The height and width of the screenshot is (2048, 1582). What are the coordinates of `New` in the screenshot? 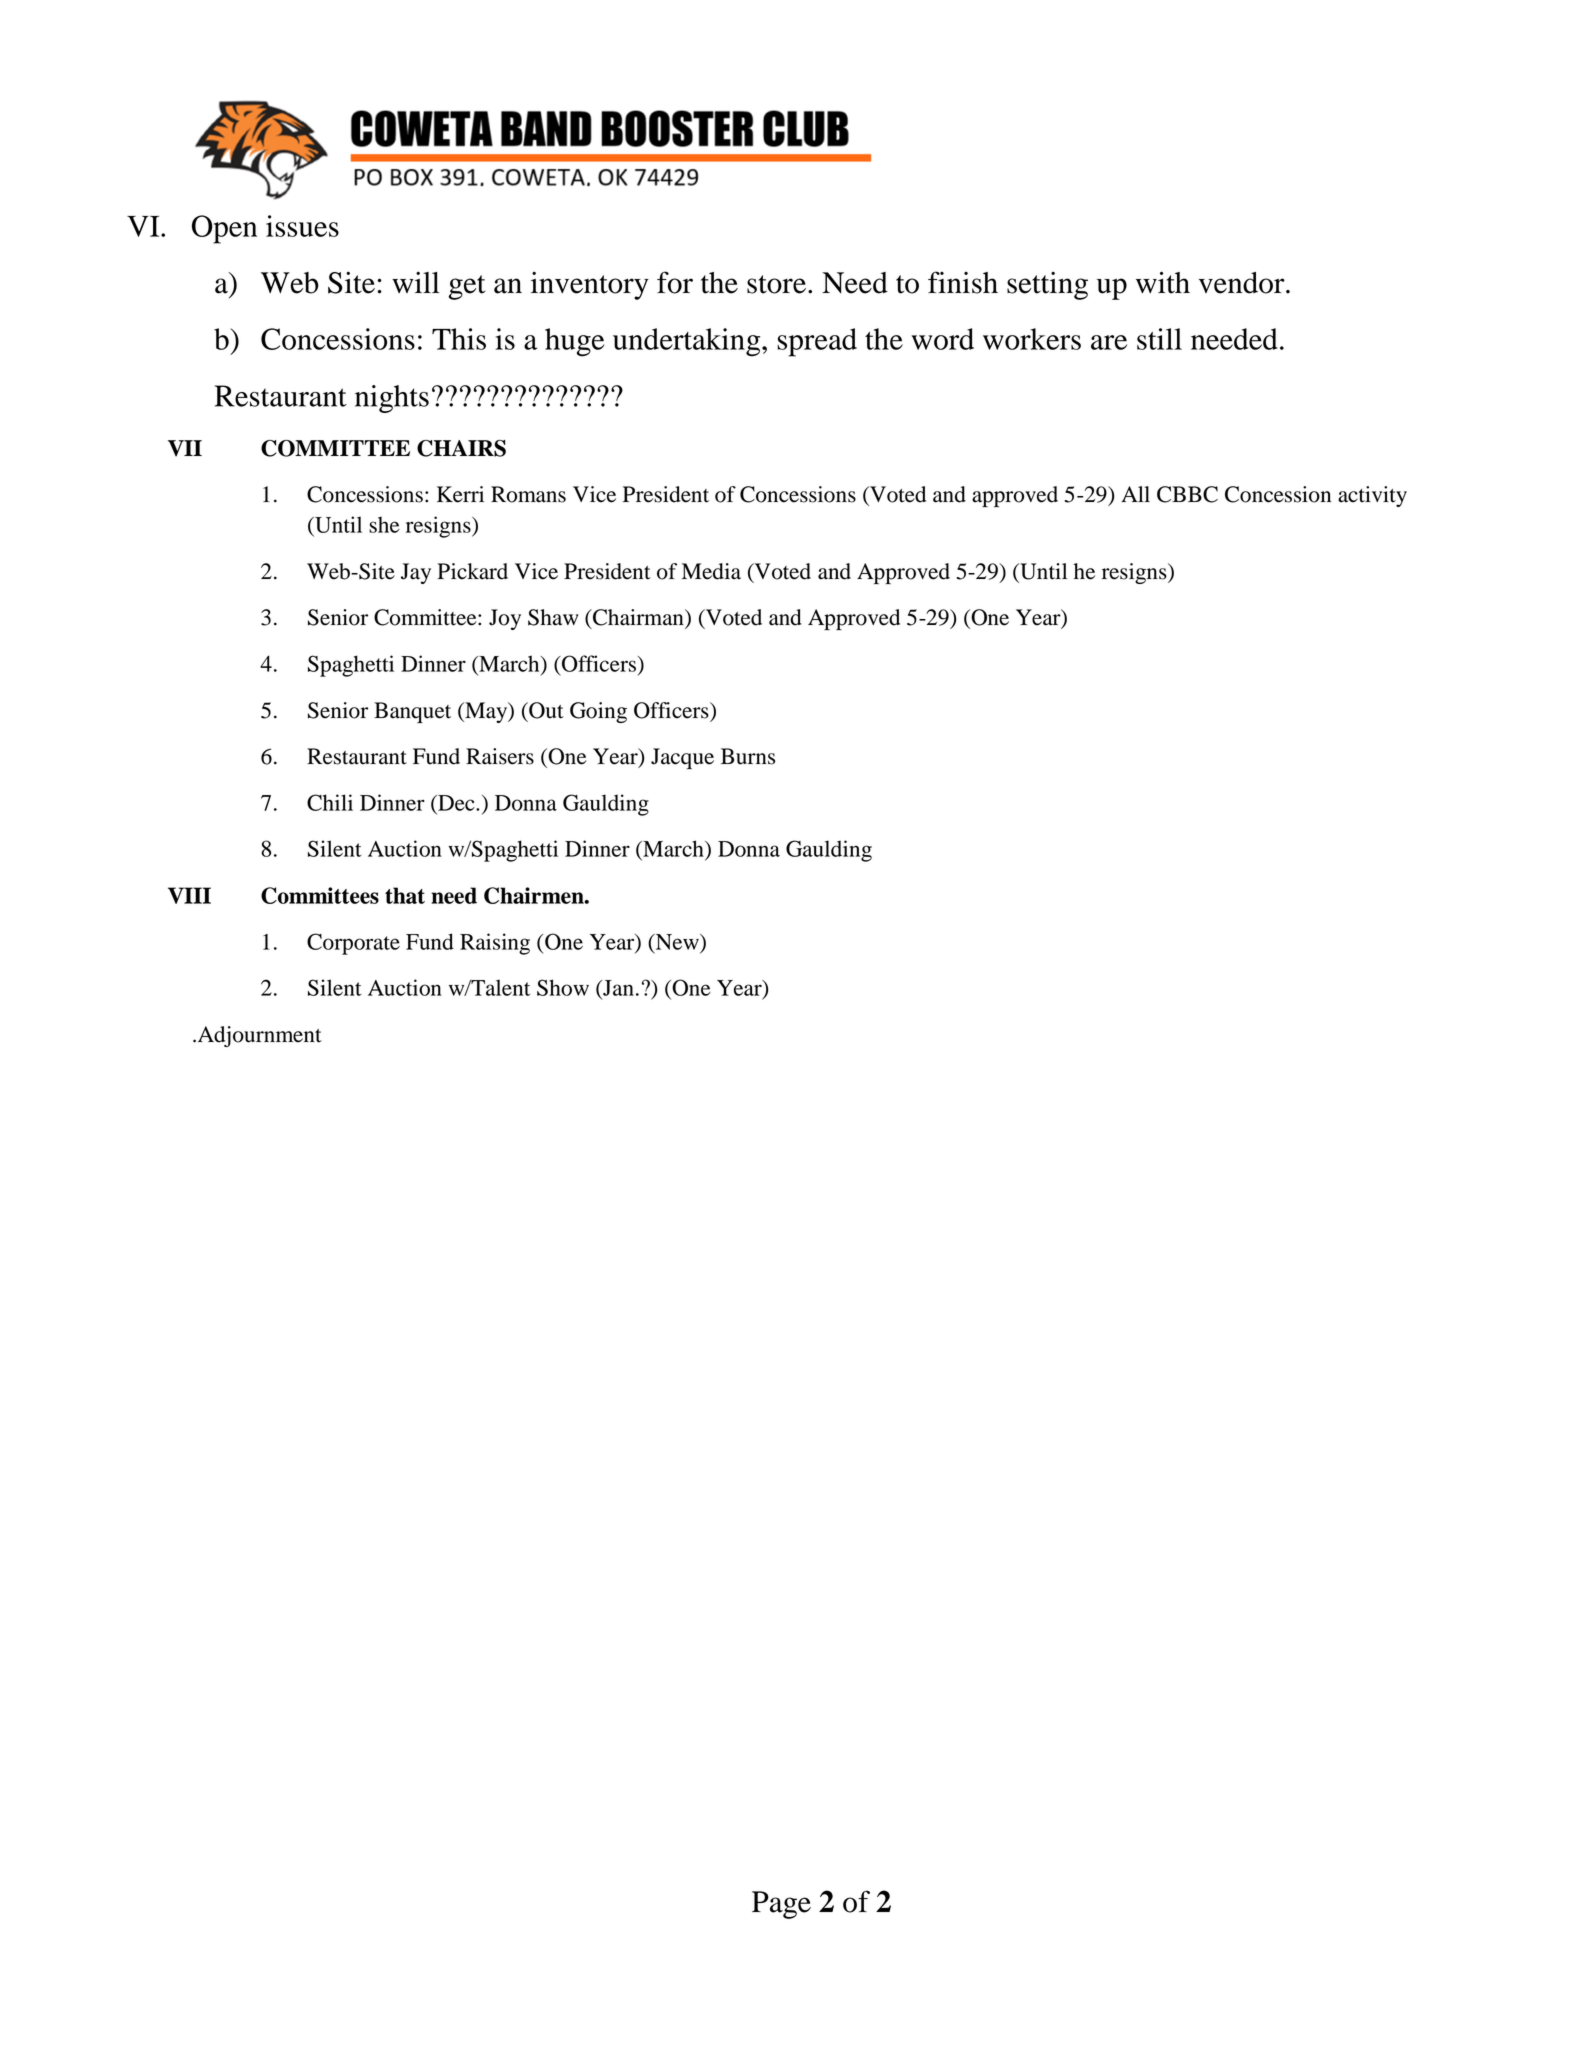 It's located at (677, 943).
